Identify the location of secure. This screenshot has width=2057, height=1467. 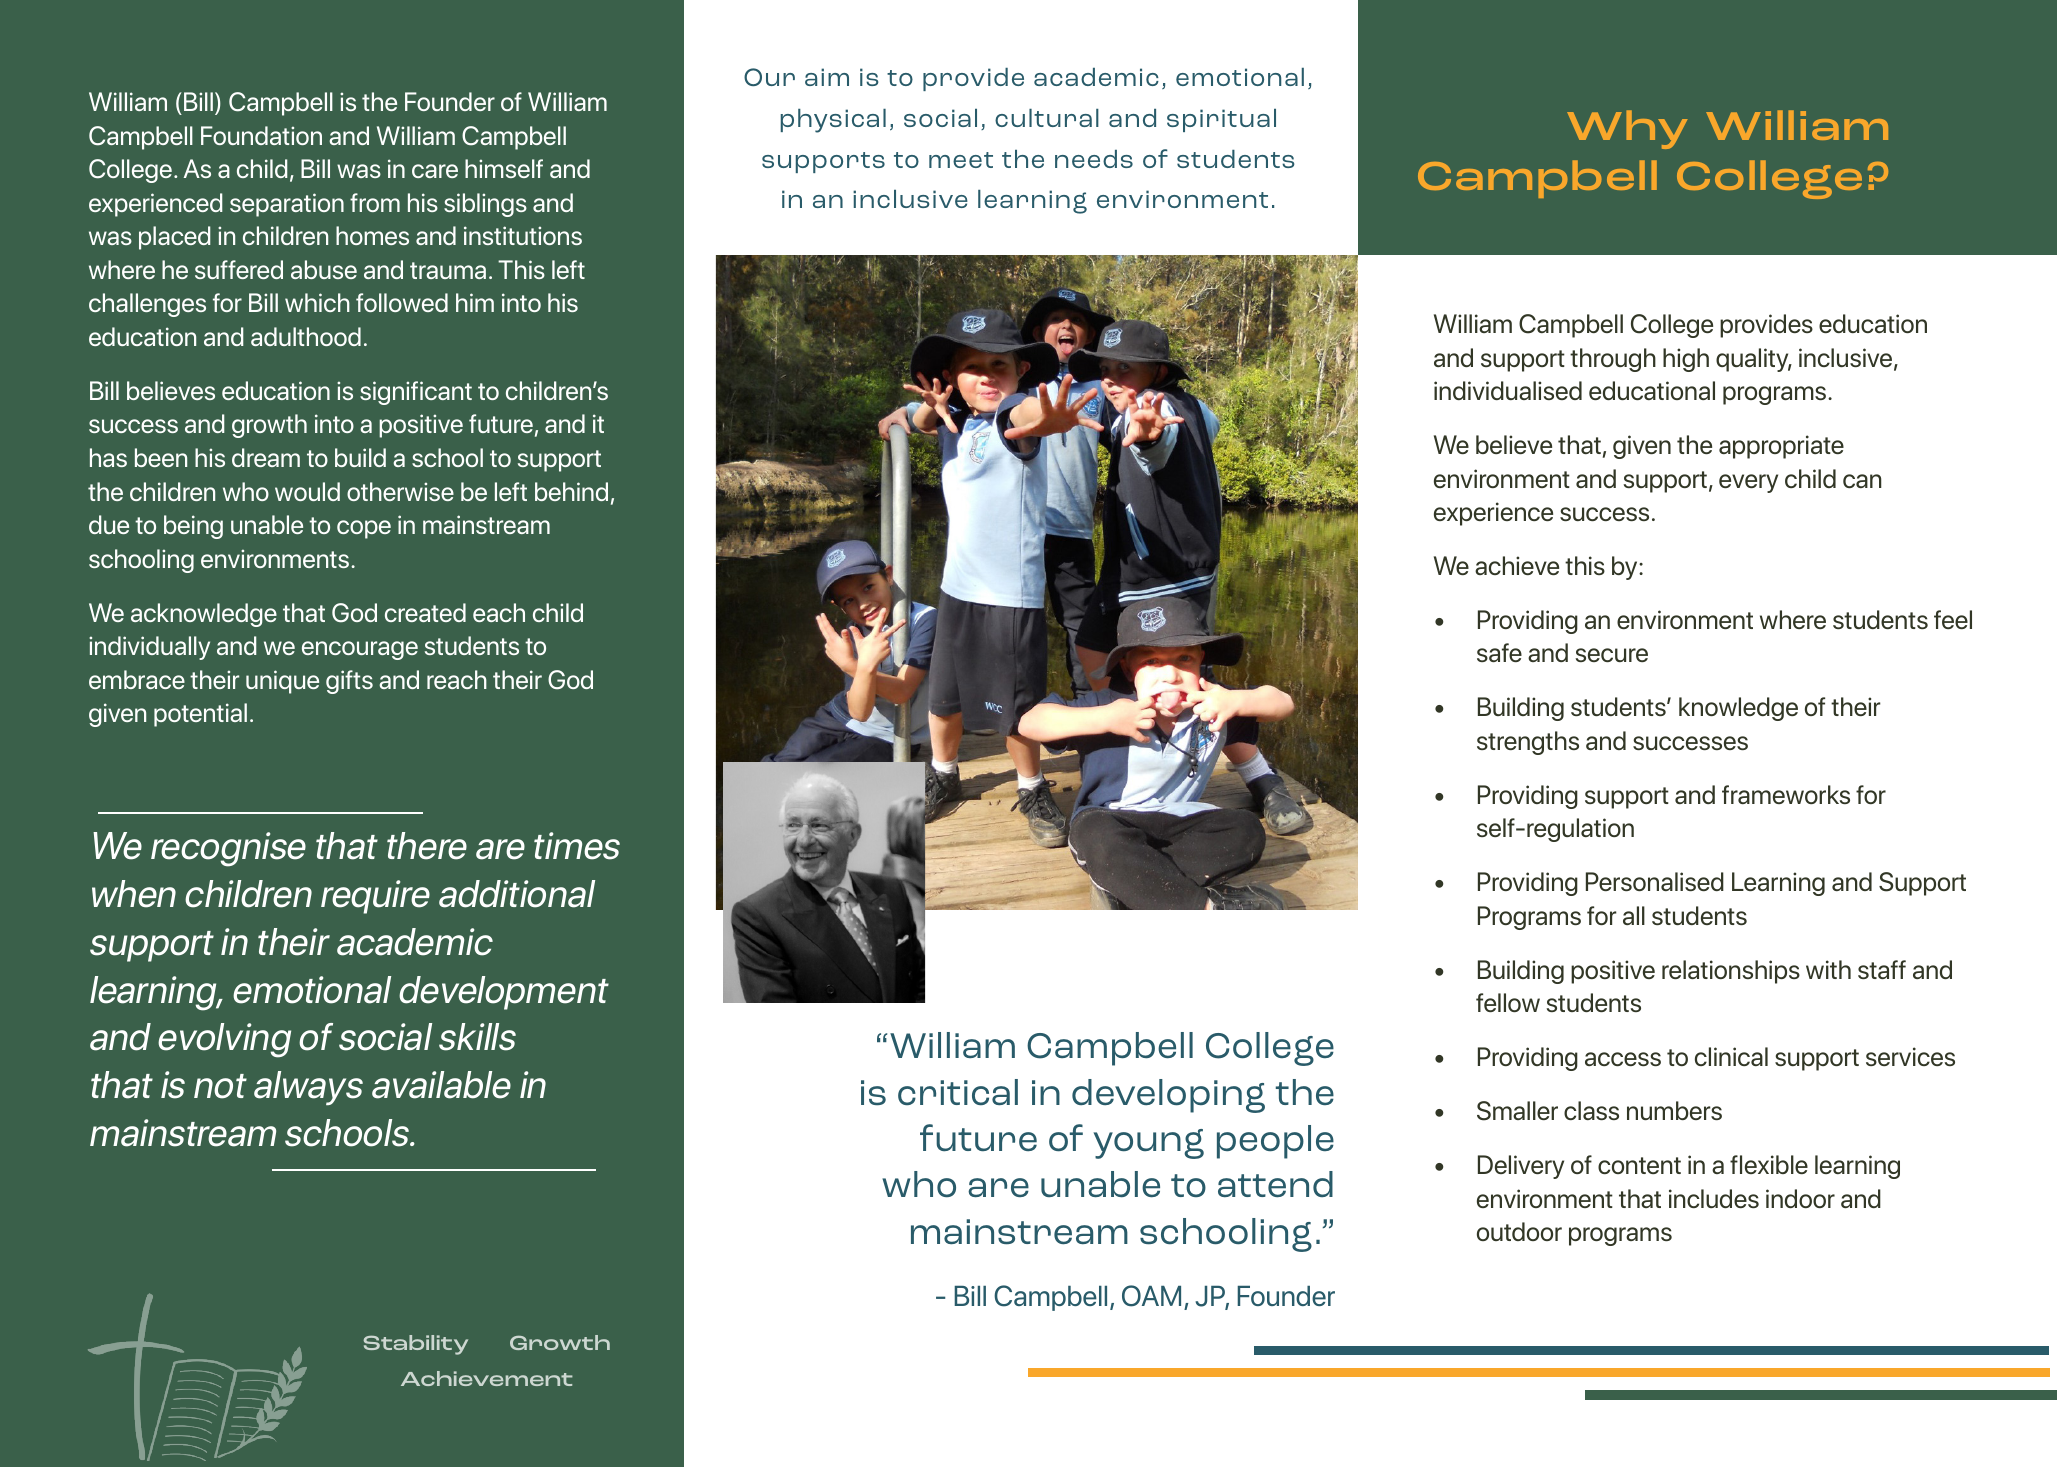
(1612, 655).
